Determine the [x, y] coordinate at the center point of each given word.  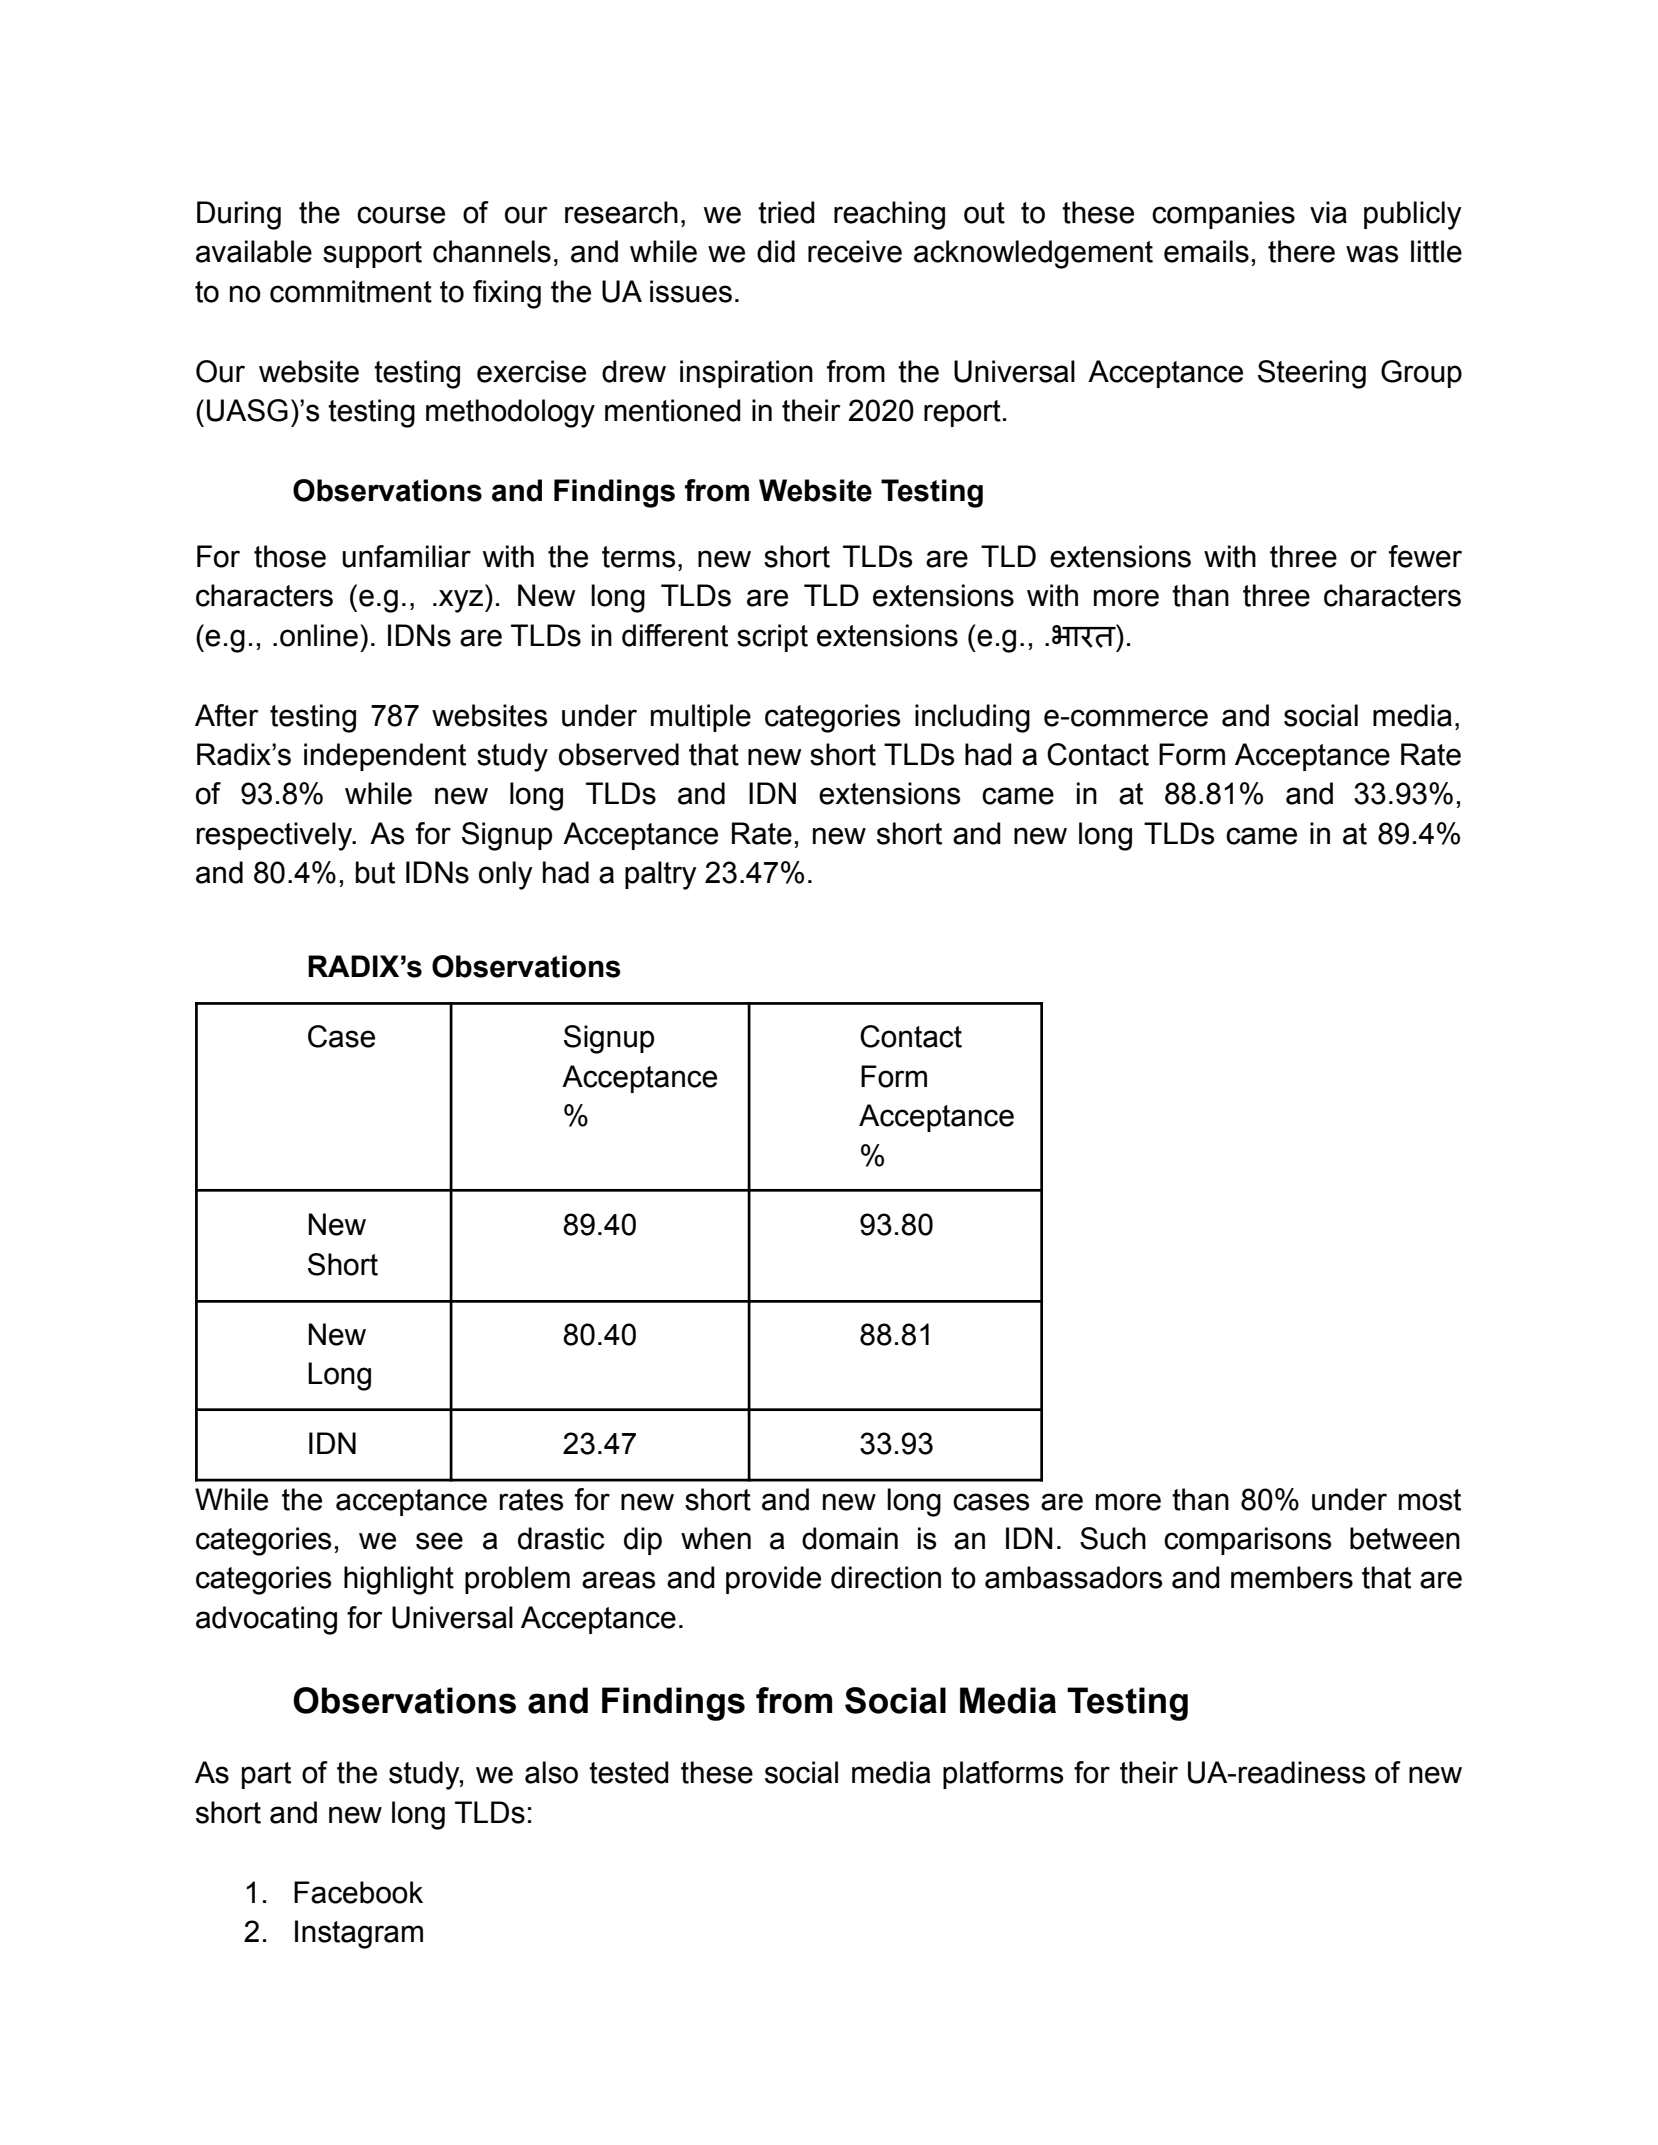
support [372, 254]
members [1292, 1577]
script [772, 638]
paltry [661, 875]
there [1301, 251]
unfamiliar [406, 556]
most [1430, 1500]
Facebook [358, 1892]
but [375, 872]
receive [855, 251]
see [439, 1541]
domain [850, 1538]
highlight [399, 1580]
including [972, 718]
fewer [1425, 556]
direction [886, 1577]
